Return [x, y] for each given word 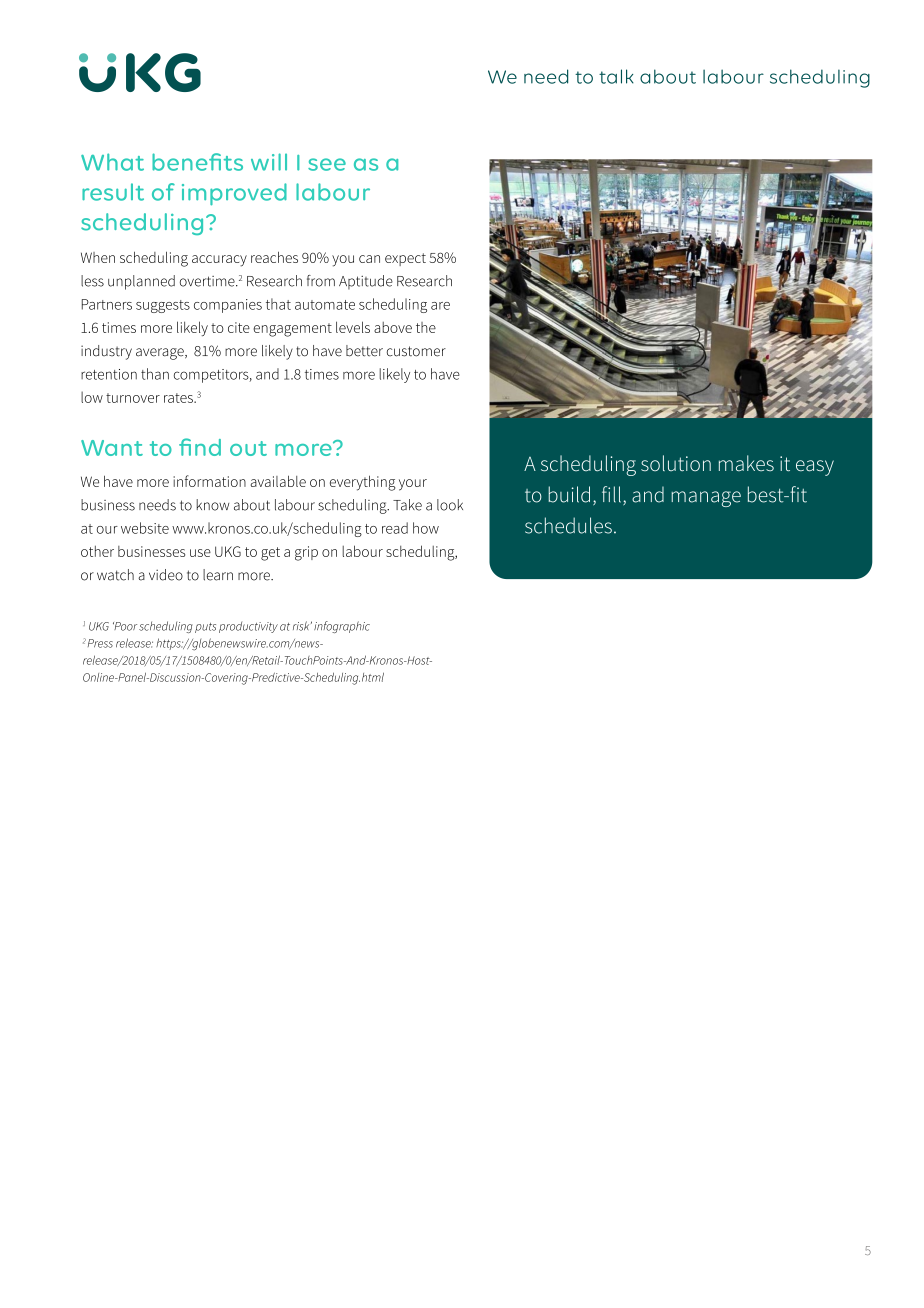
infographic [342, 627]
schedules [568, 525]
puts [205, 628]
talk [616, 76]
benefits [197, 162]
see [327, 164]
